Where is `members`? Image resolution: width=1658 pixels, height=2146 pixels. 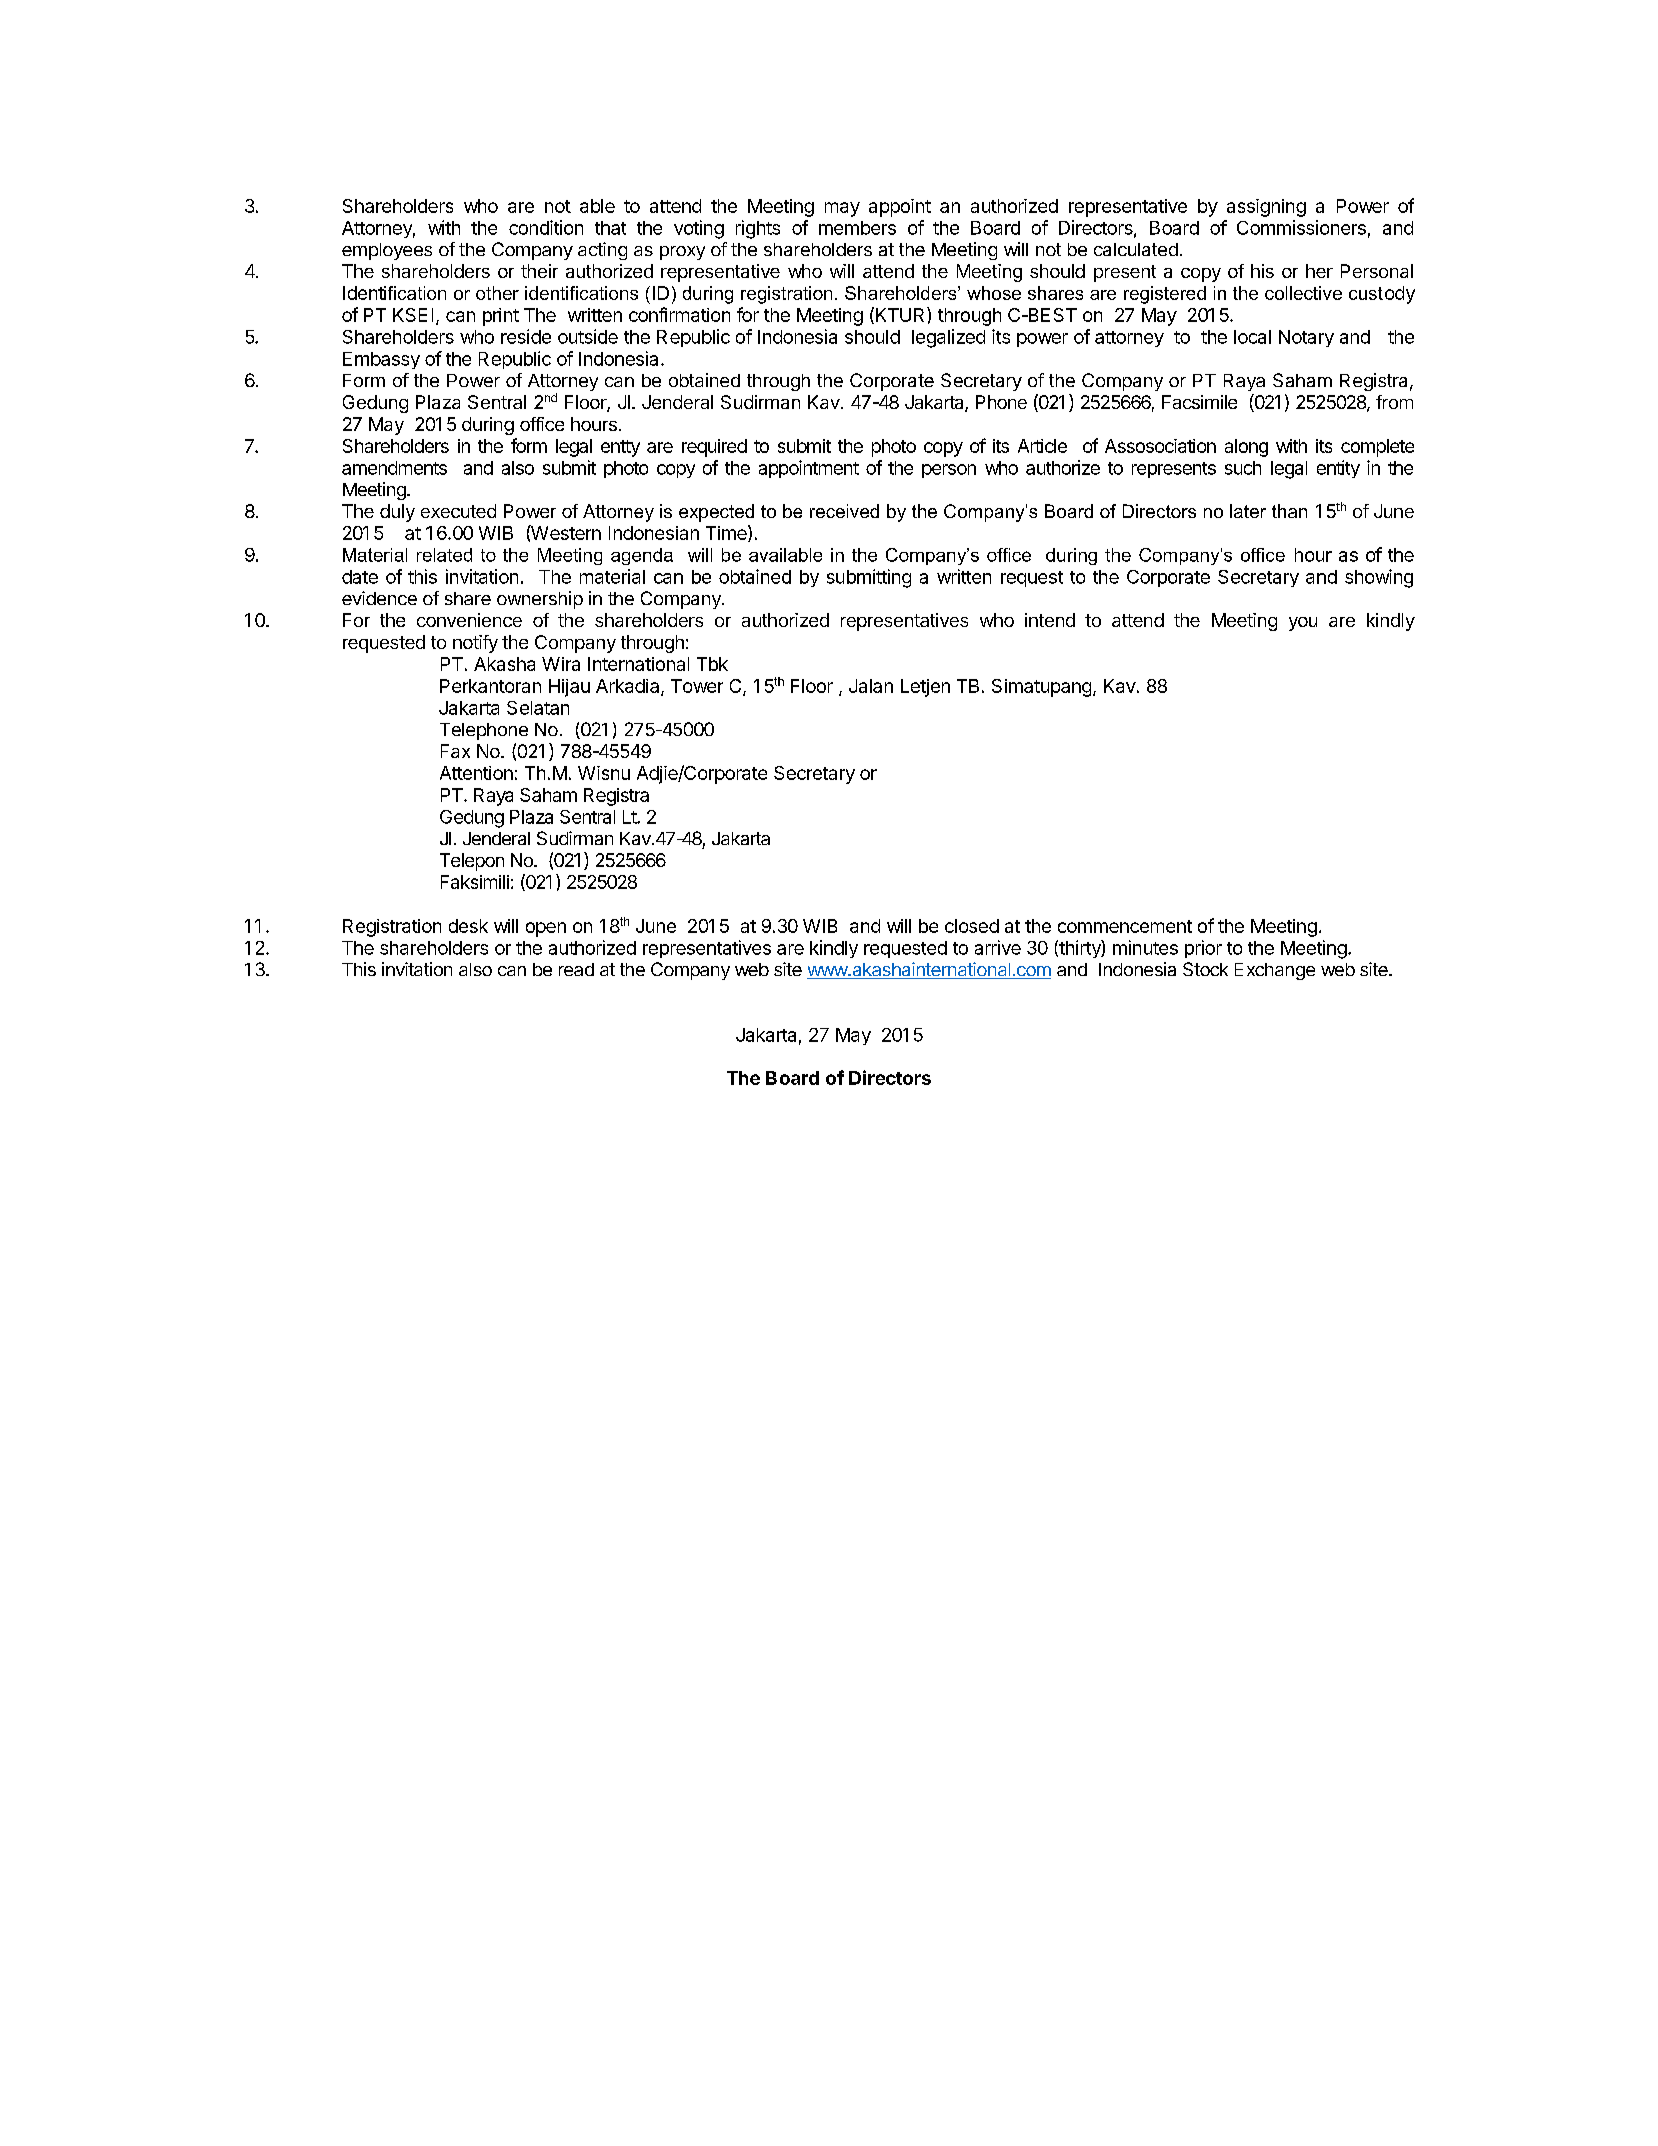 members is located at coordinates (857, 228).
